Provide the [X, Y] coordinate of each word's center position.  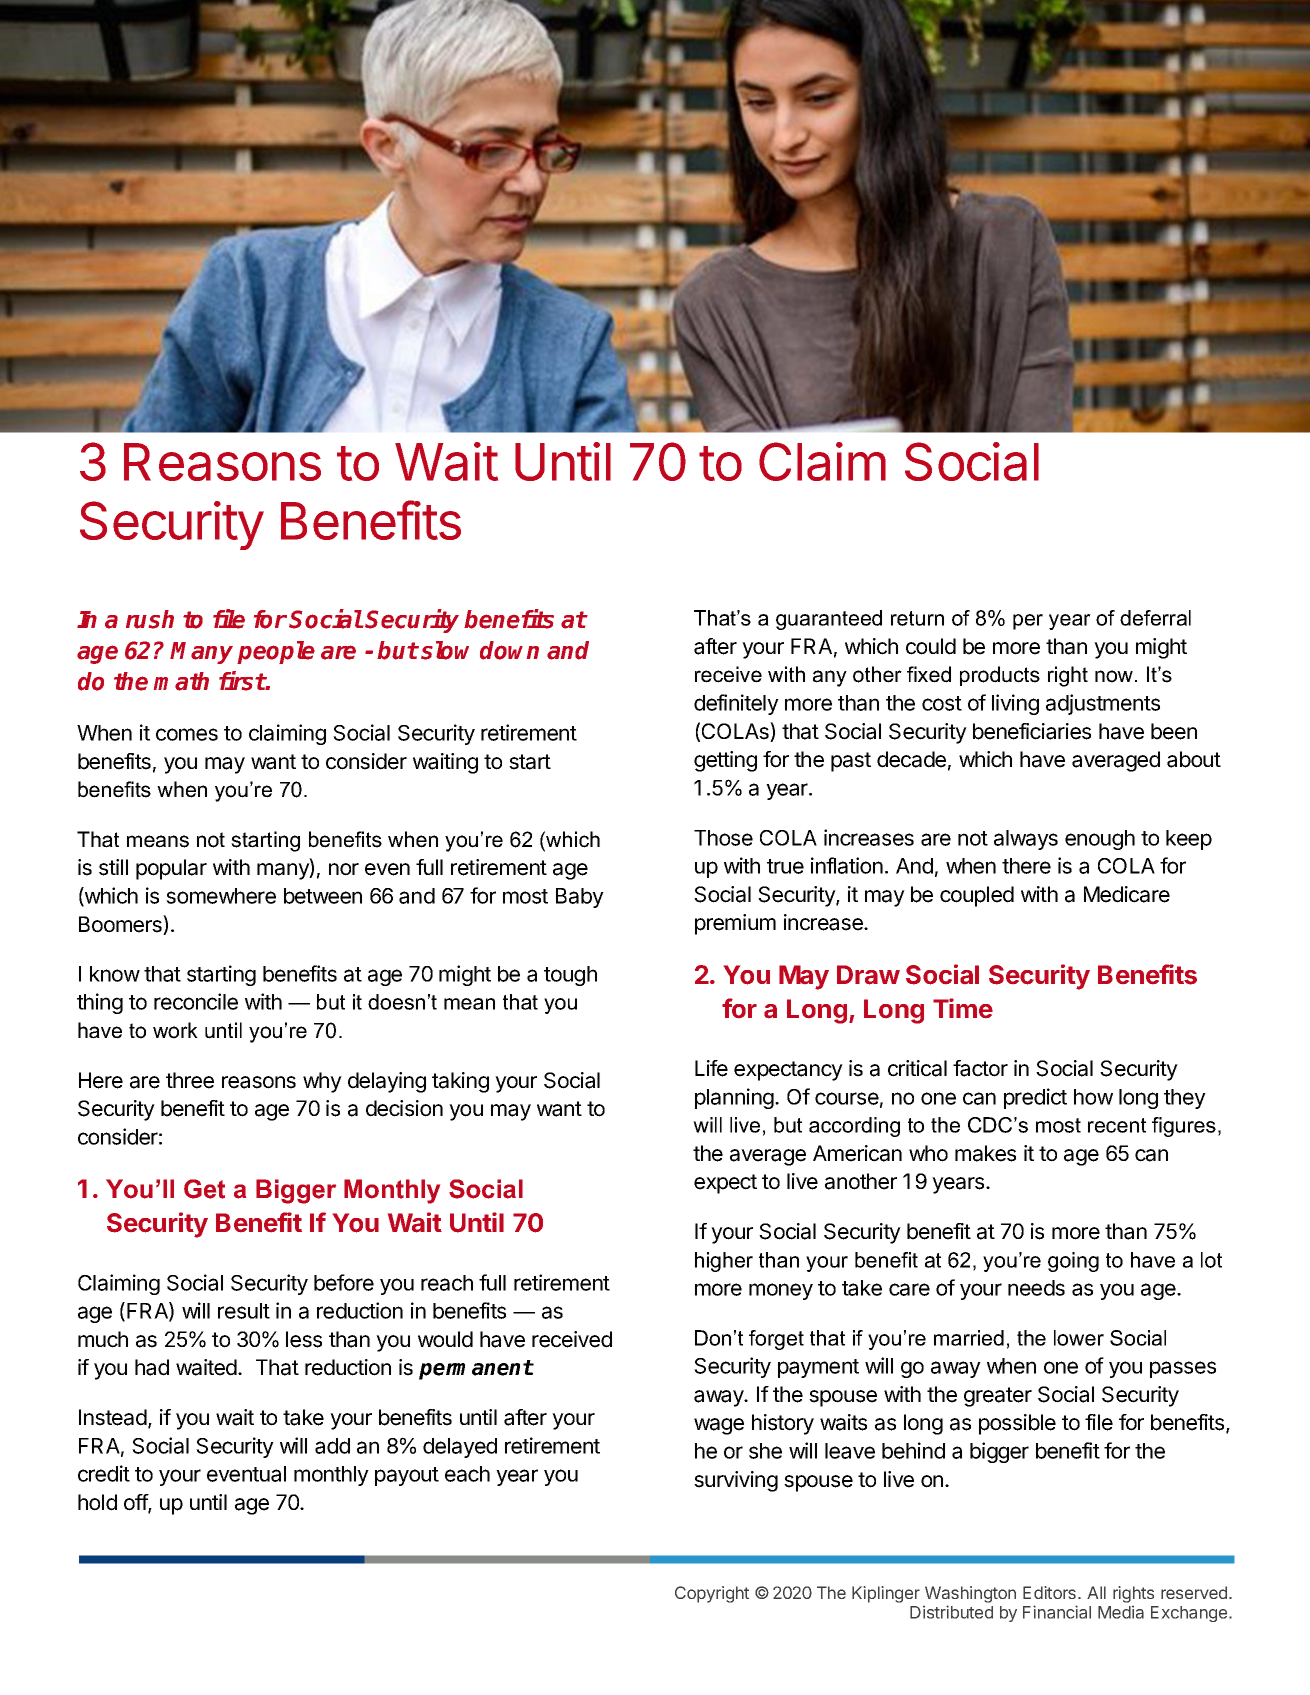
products [1000, 676]
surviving [736, 1481]
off [136, 1503]
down [509, 650]
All [1096, 1592]
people [276, 652]
